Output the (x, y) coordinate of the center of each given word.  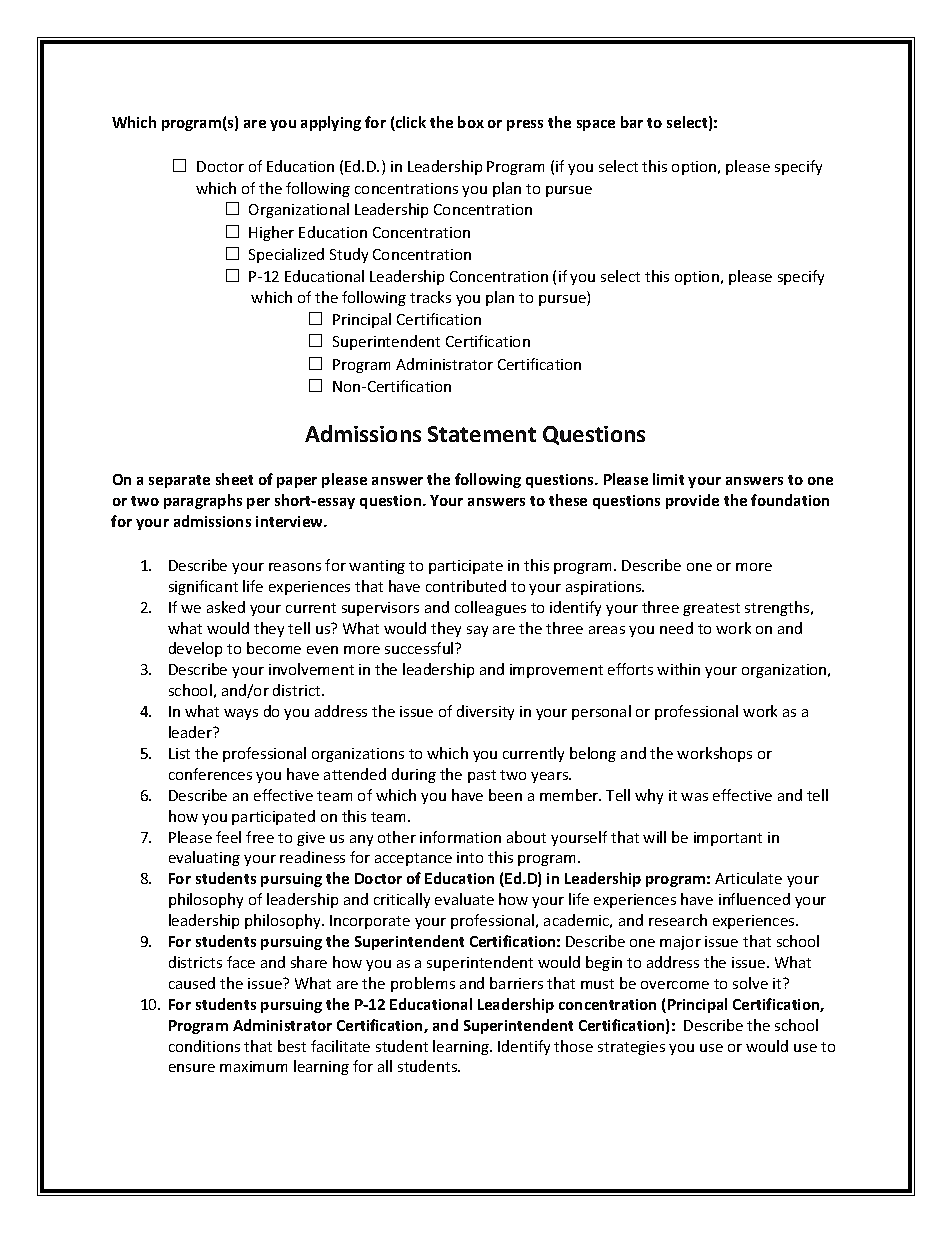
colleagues (490, 608)
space (596, 125)
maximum (253, 1066)
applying (331, 123)
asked (226, 607)
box (471, 122)
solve (750, 983)
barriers (516, 983)
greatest (711, 609)
